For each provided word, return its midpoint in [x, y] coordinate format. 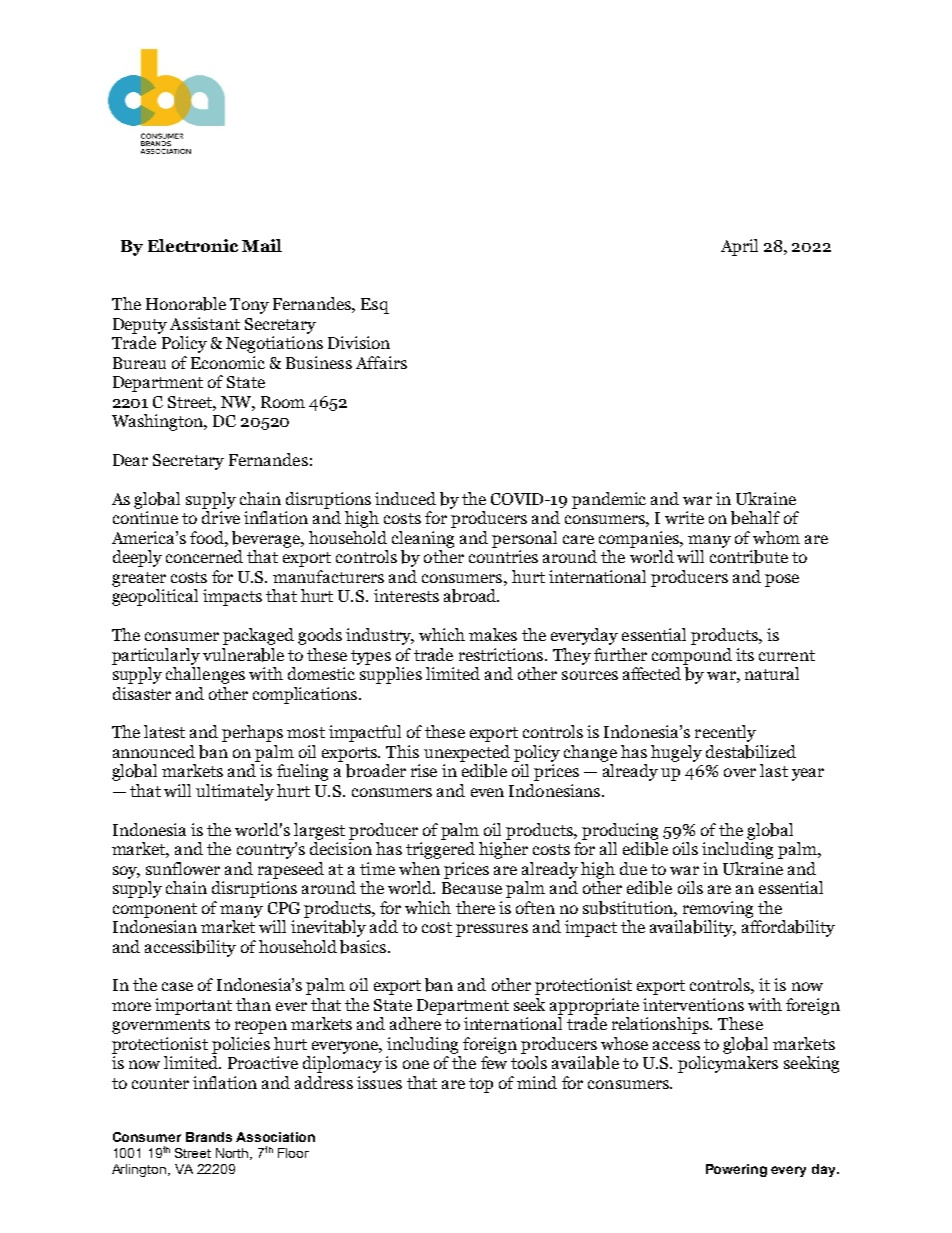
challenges [205, 675]
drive [221, 517]
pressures [492, 930]
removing [718, 909]
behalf [755, 518]
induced [405, 498]
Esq [375, 306]
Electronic [193, 245]
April [739, 247]
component [155, 910]
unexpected [467, 753]
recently [725, 733]
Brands [209, 1137]
